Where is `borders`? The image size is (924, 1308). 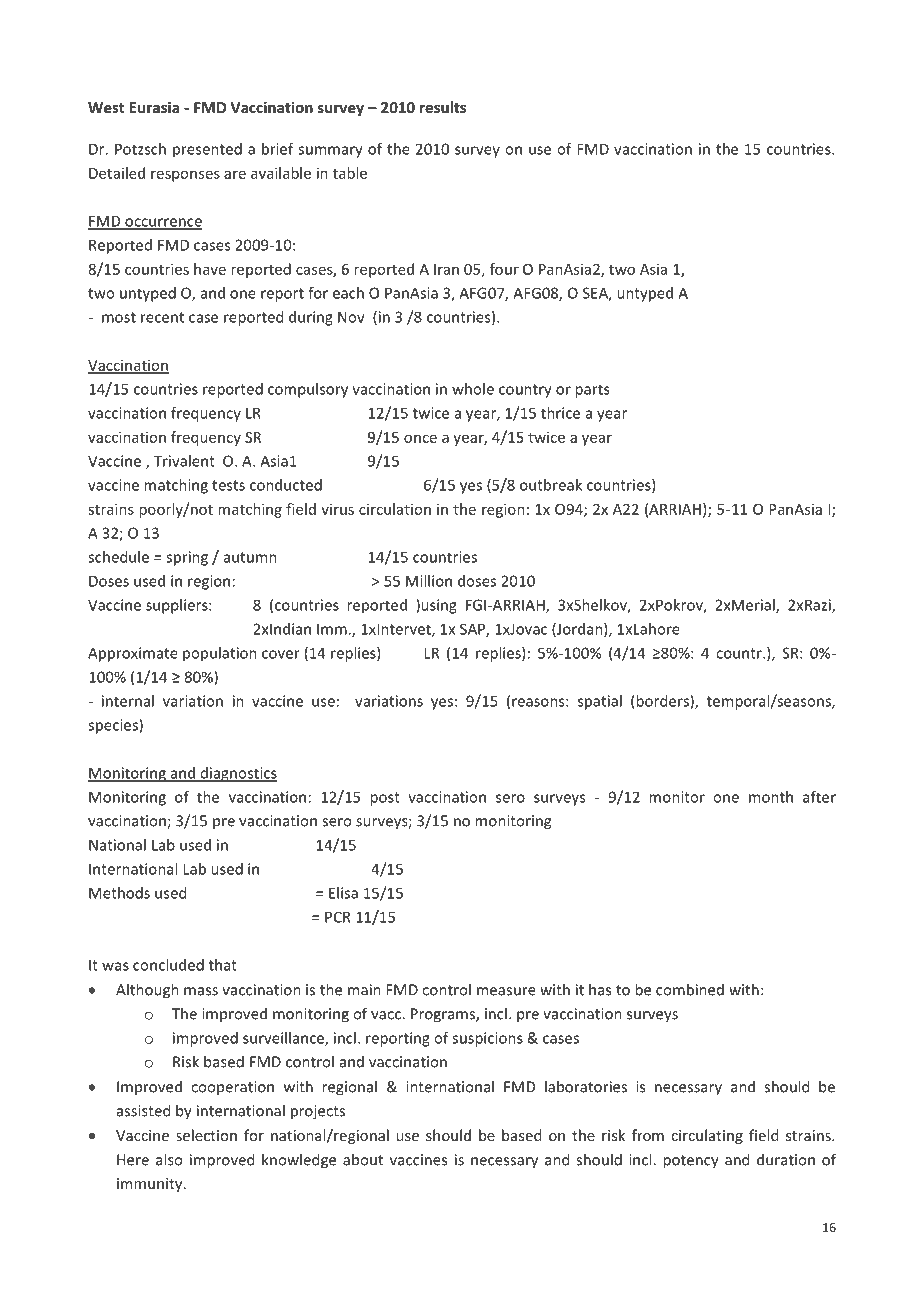
borders is located at coordinates (663, 702).
